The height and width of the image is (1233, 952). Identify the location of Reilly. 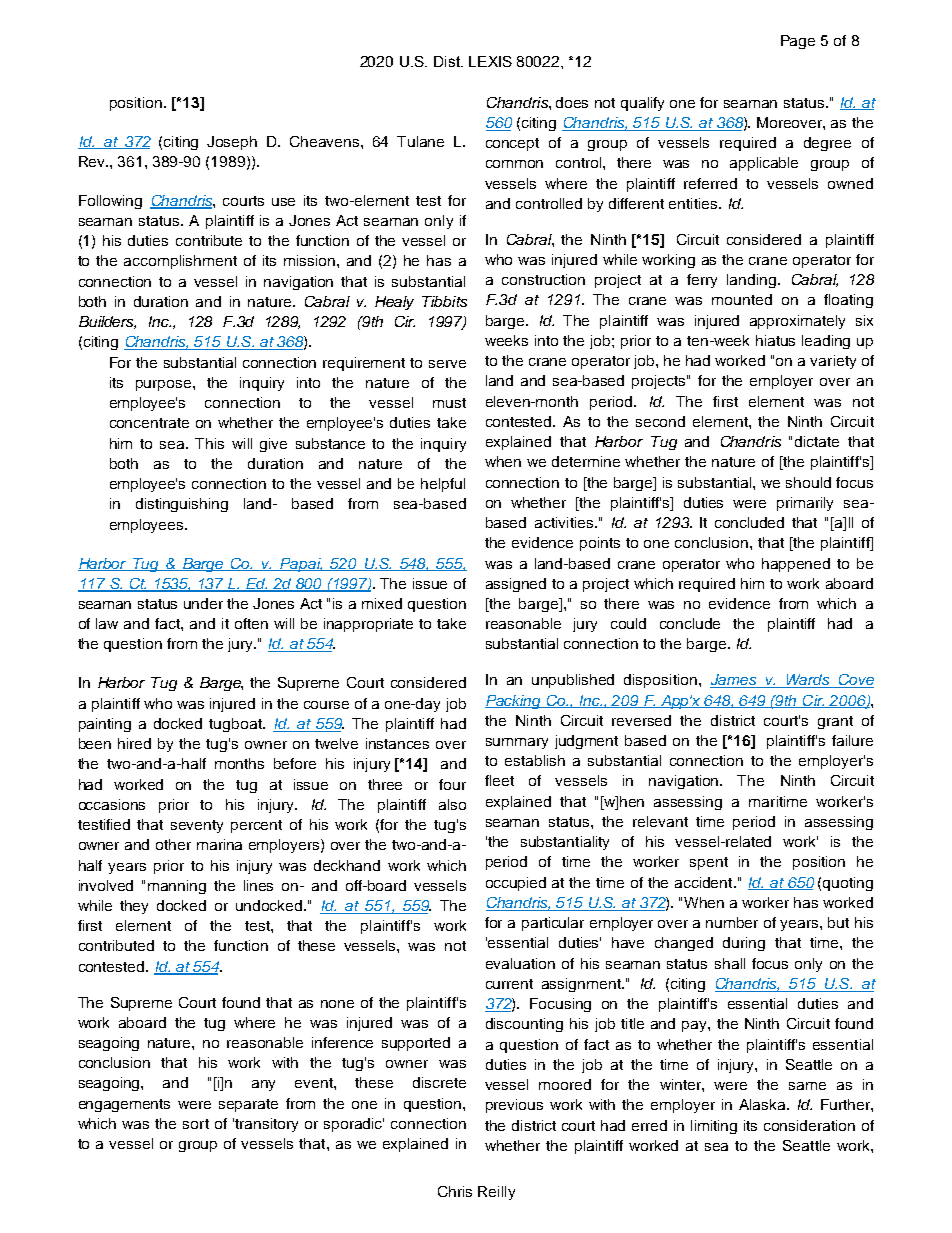
(496, 1193).
